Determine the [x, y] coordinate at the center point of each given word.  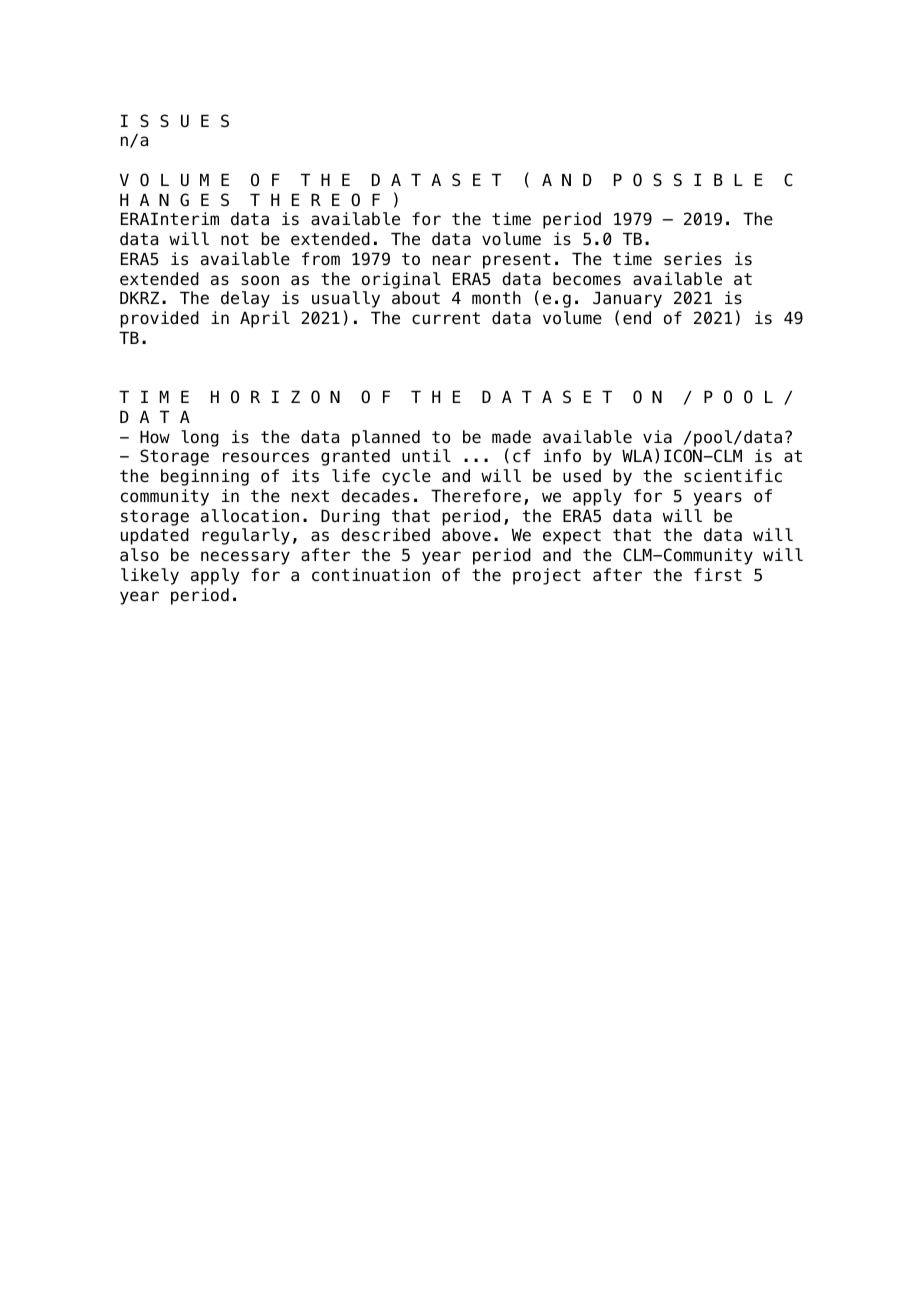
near [452, 260]
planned [386, 438]
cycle [406, 477]
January [627, 301]
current [446, 318]
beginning [205, 477]
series [693, 259]
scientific [733, 476]
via [657, 436]
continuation [371, 575]
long [200, 438]
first [718, 575]
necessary [245, 558]
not [235, 239]
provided [159, 319]
